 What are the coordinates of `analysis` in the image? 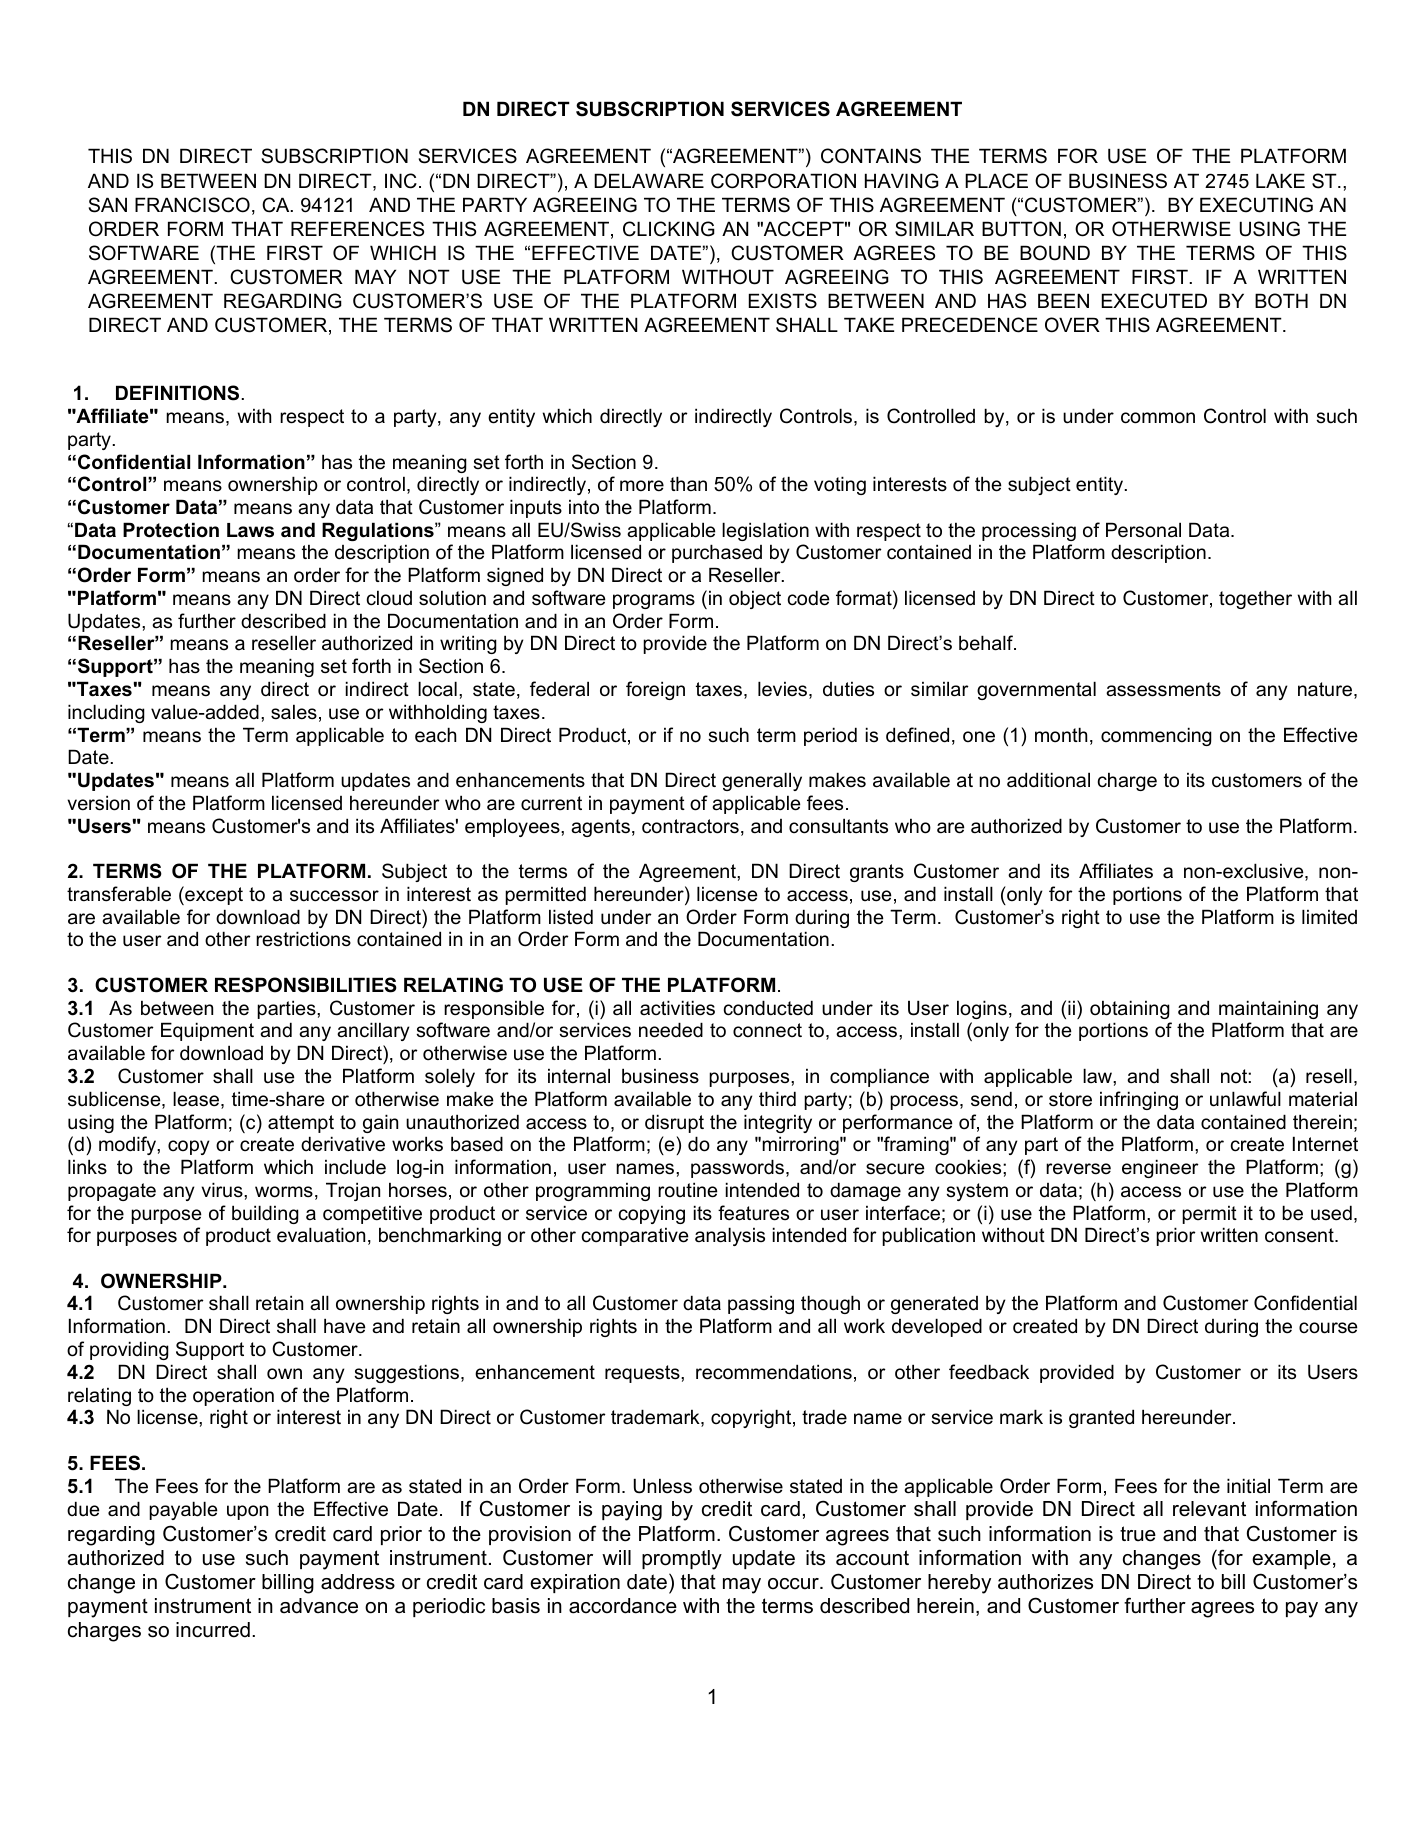 It's located at (730, 1236).
